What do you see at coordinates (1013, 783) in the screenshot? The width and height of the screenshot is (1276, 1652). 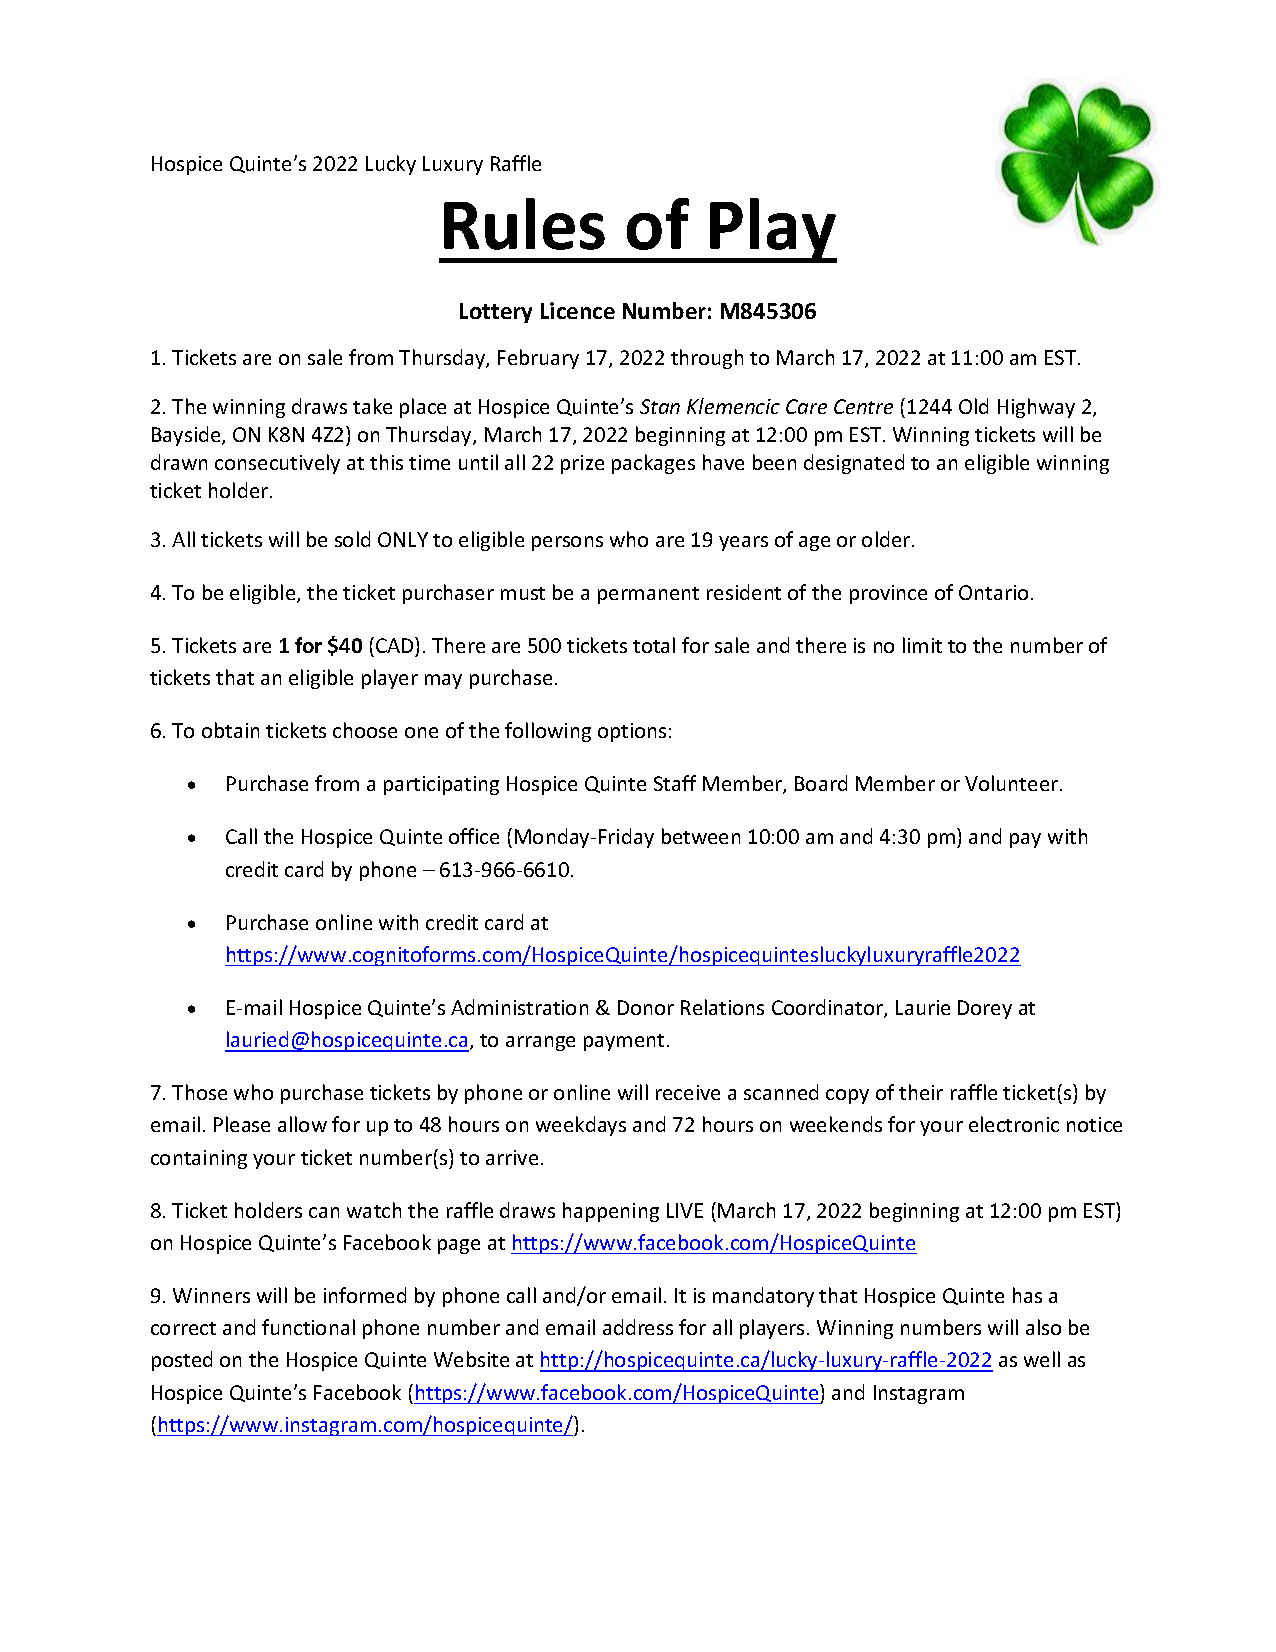 I see `Volunteer` at bounding box center [1013, 783].
